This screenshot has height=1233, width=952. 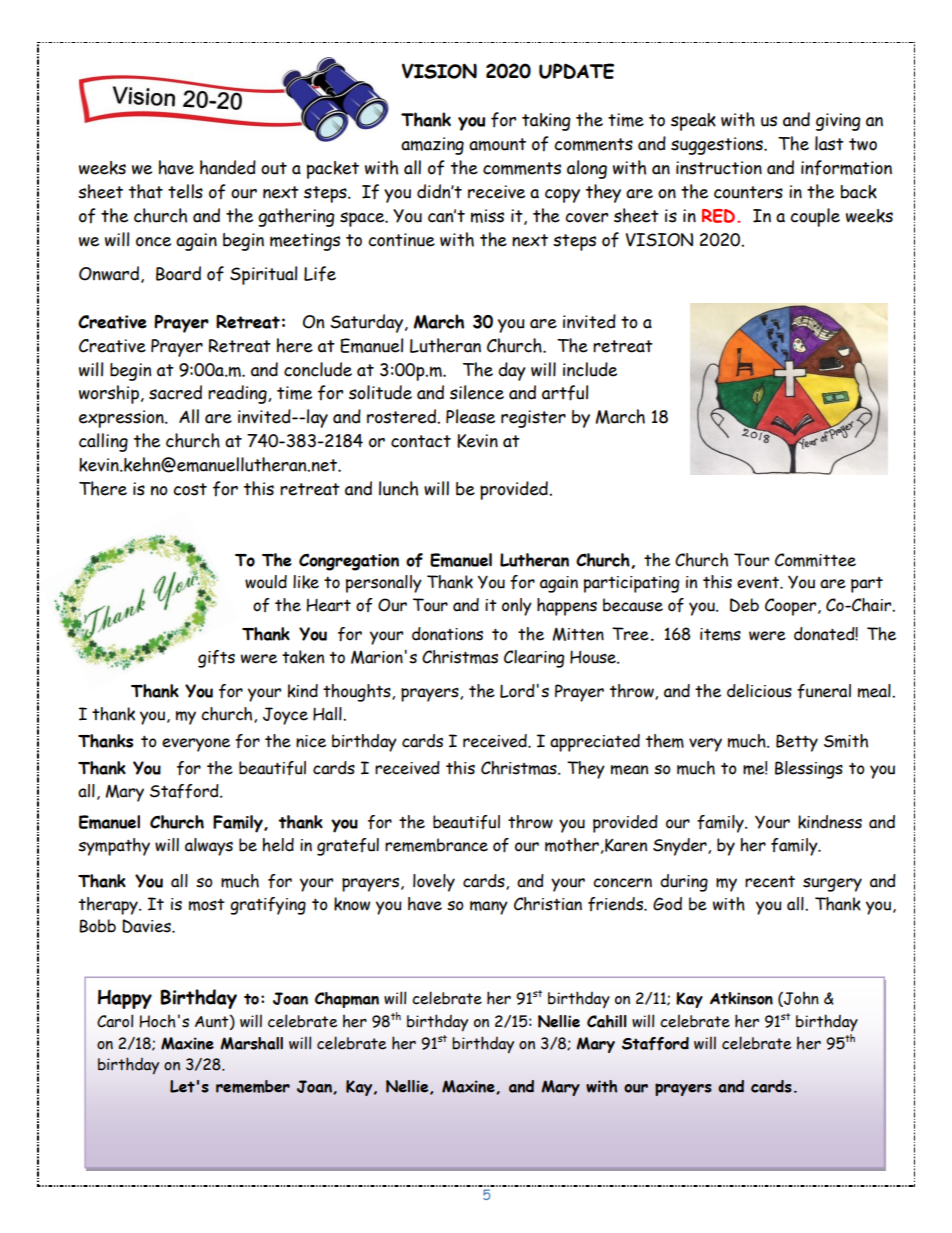 I want to click on always, so click(x=209, y=847).
